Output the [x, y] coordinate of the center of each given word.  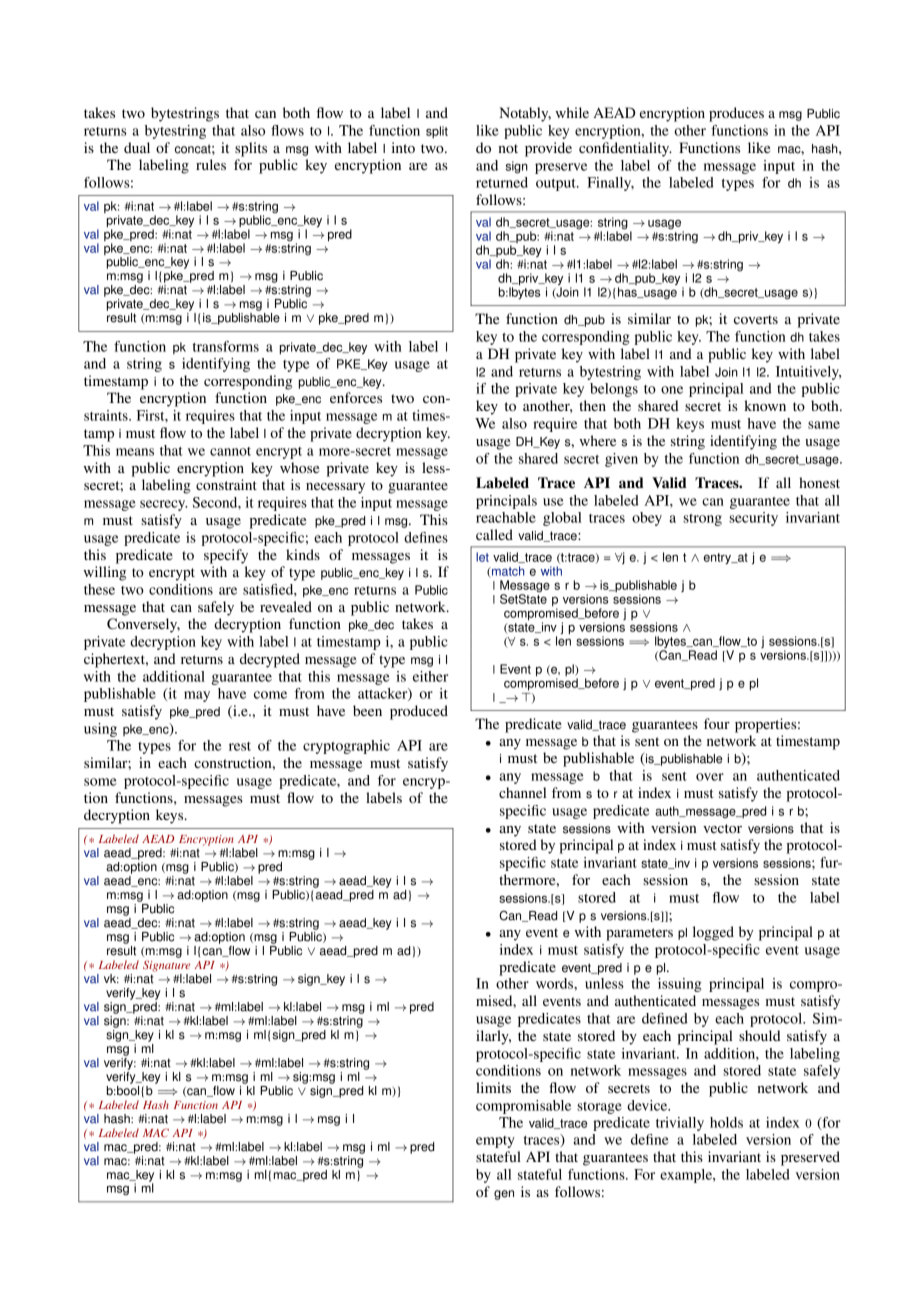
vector [722, 828]
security [753, 519]
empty [495, 1142]
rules [211, 164]
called [494, 534]
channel [522, 792]
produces [736, 114]
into [403, 147]
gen [504, 1195]
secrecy [163, 505]
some [100, 782]
